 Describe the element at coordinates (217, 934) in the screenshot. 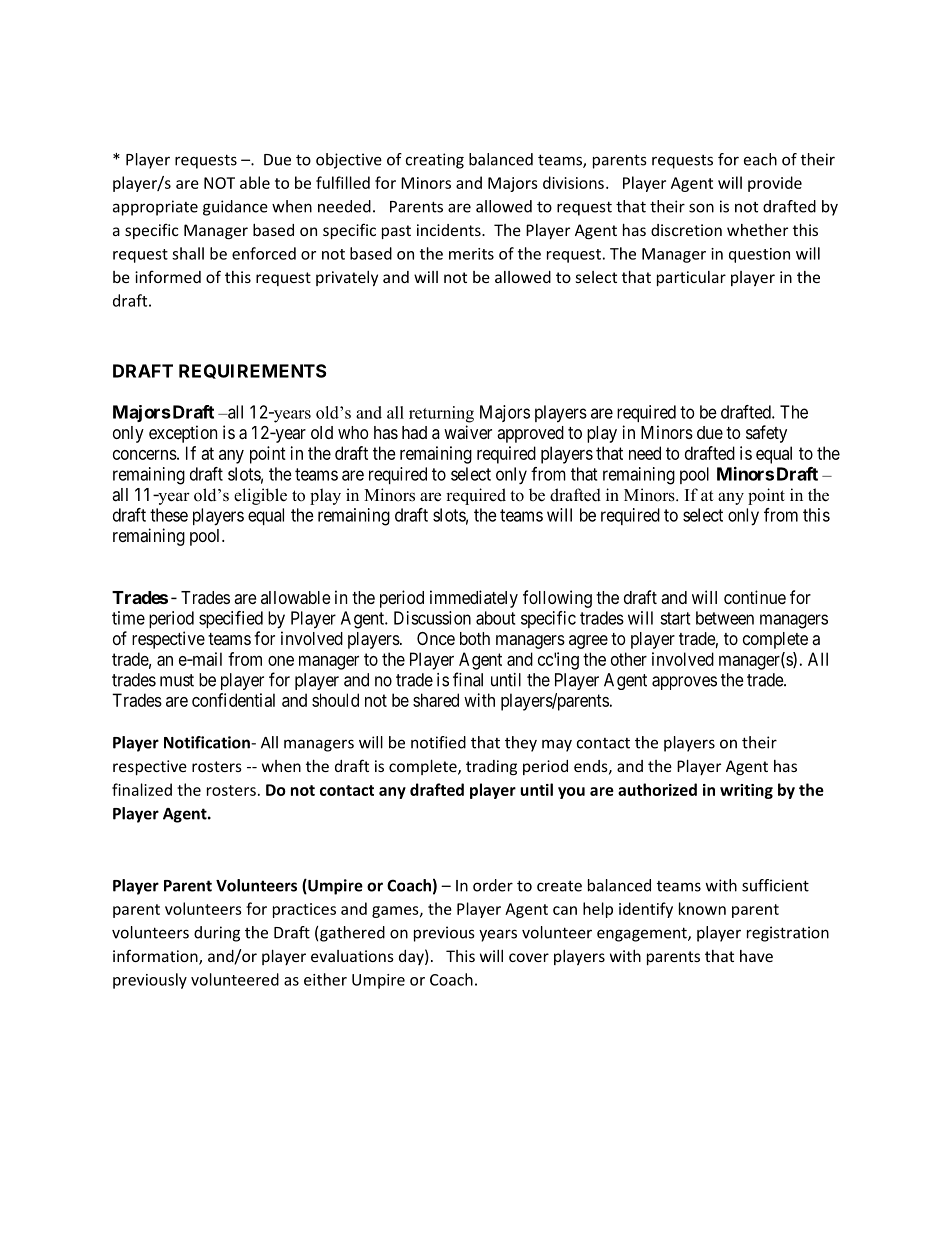

I see `during` at that location.
